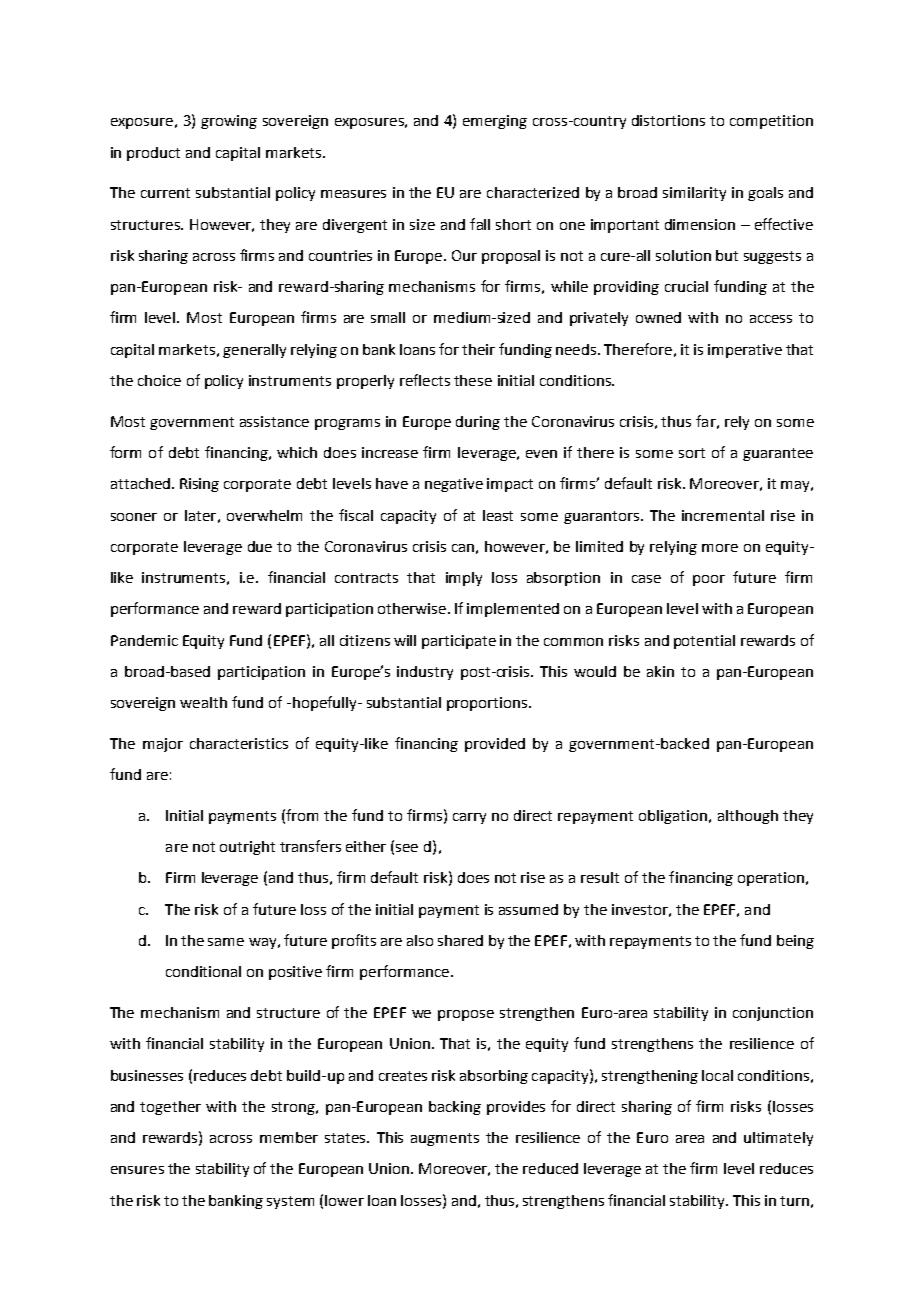 Image resolution: width=924 pixels, height=1308 pixels. I want to click on emerging, so click(495, 122).
